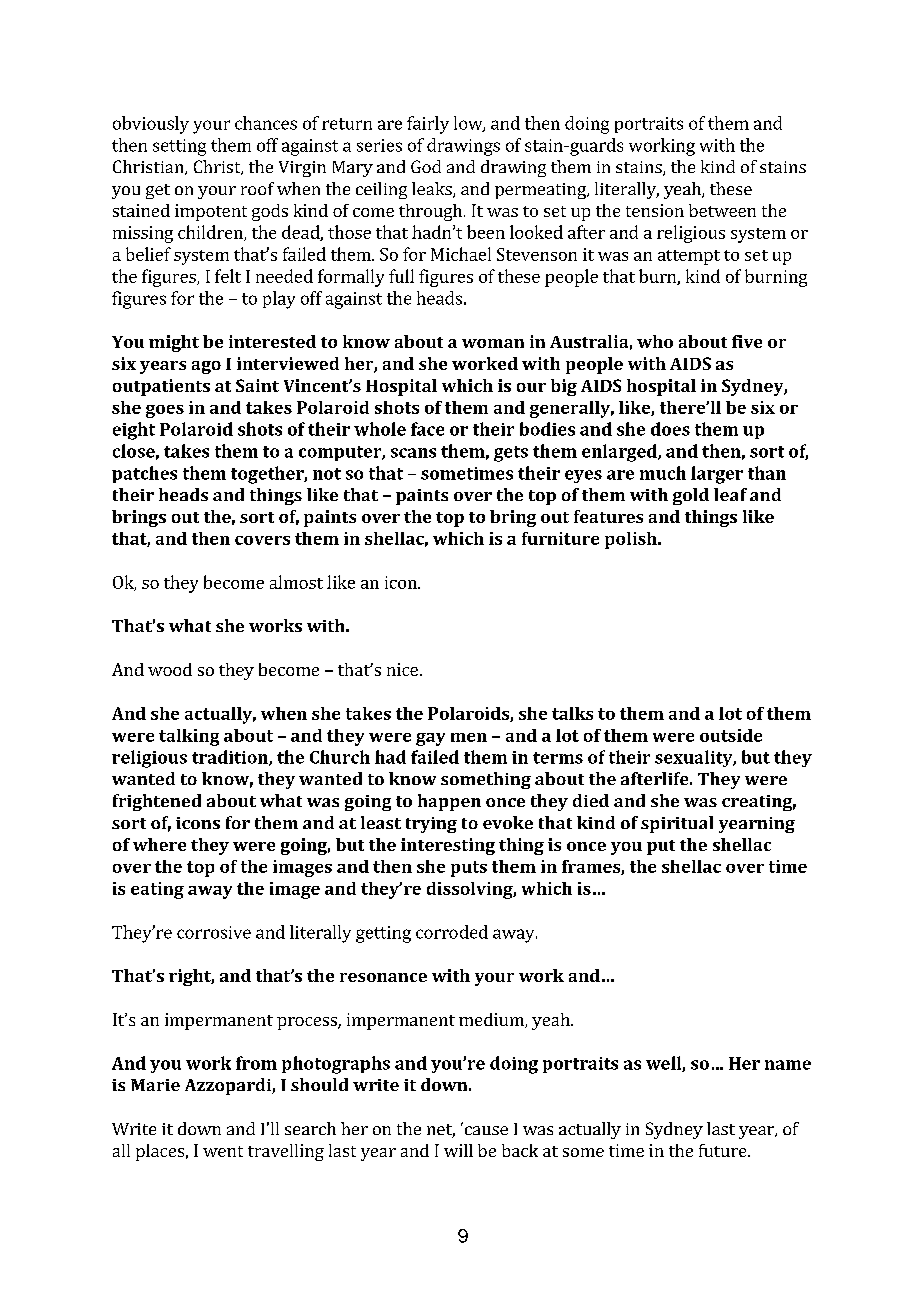 Image resolution: width=924 pixels, height=1308 pixels. Describe the element at coordinates (179, 147) in the screenshot. I see `setting` at that location.
